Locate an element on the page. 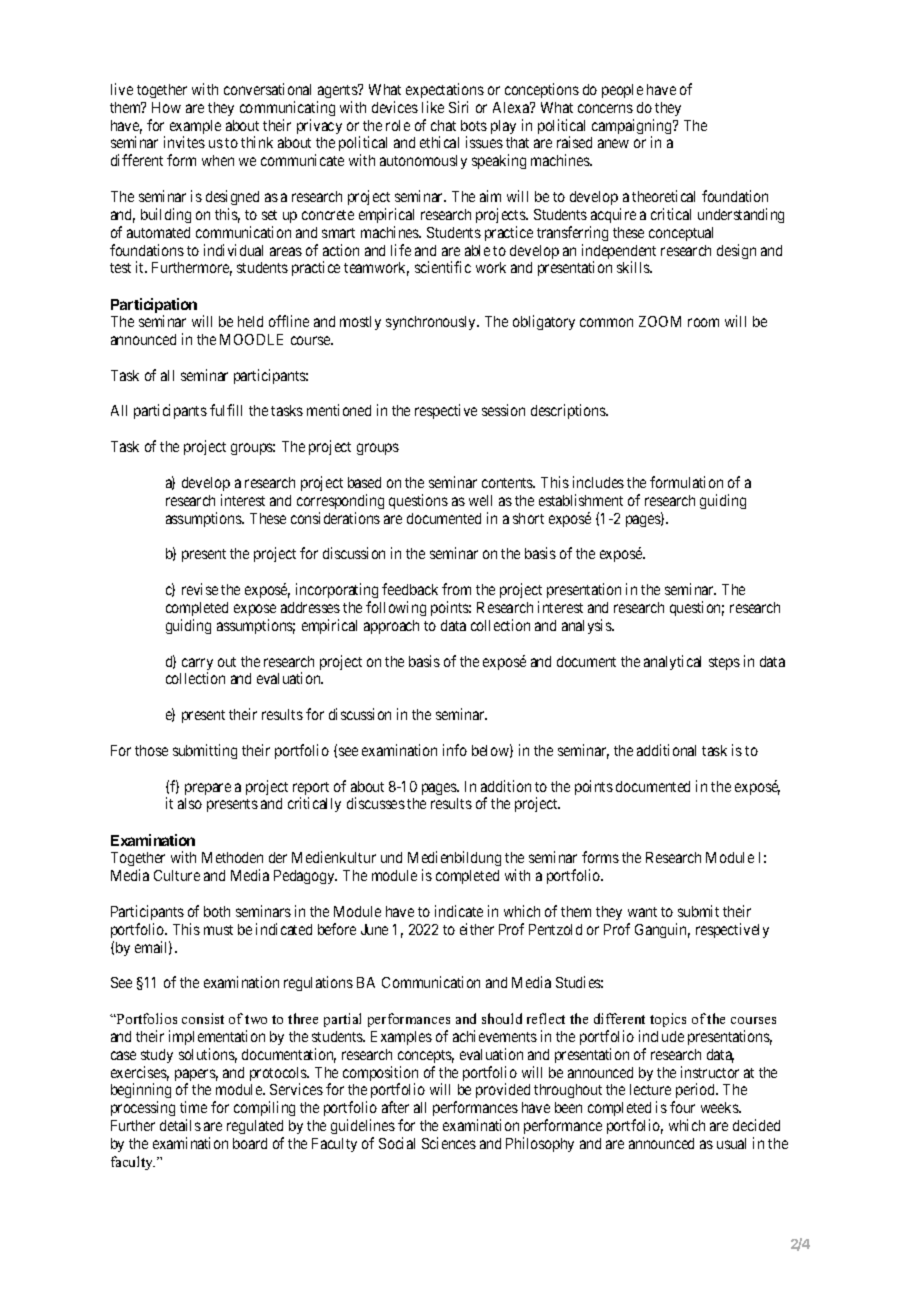 The image size is (924, 1308). chat is located at coordinates (443, 125).
